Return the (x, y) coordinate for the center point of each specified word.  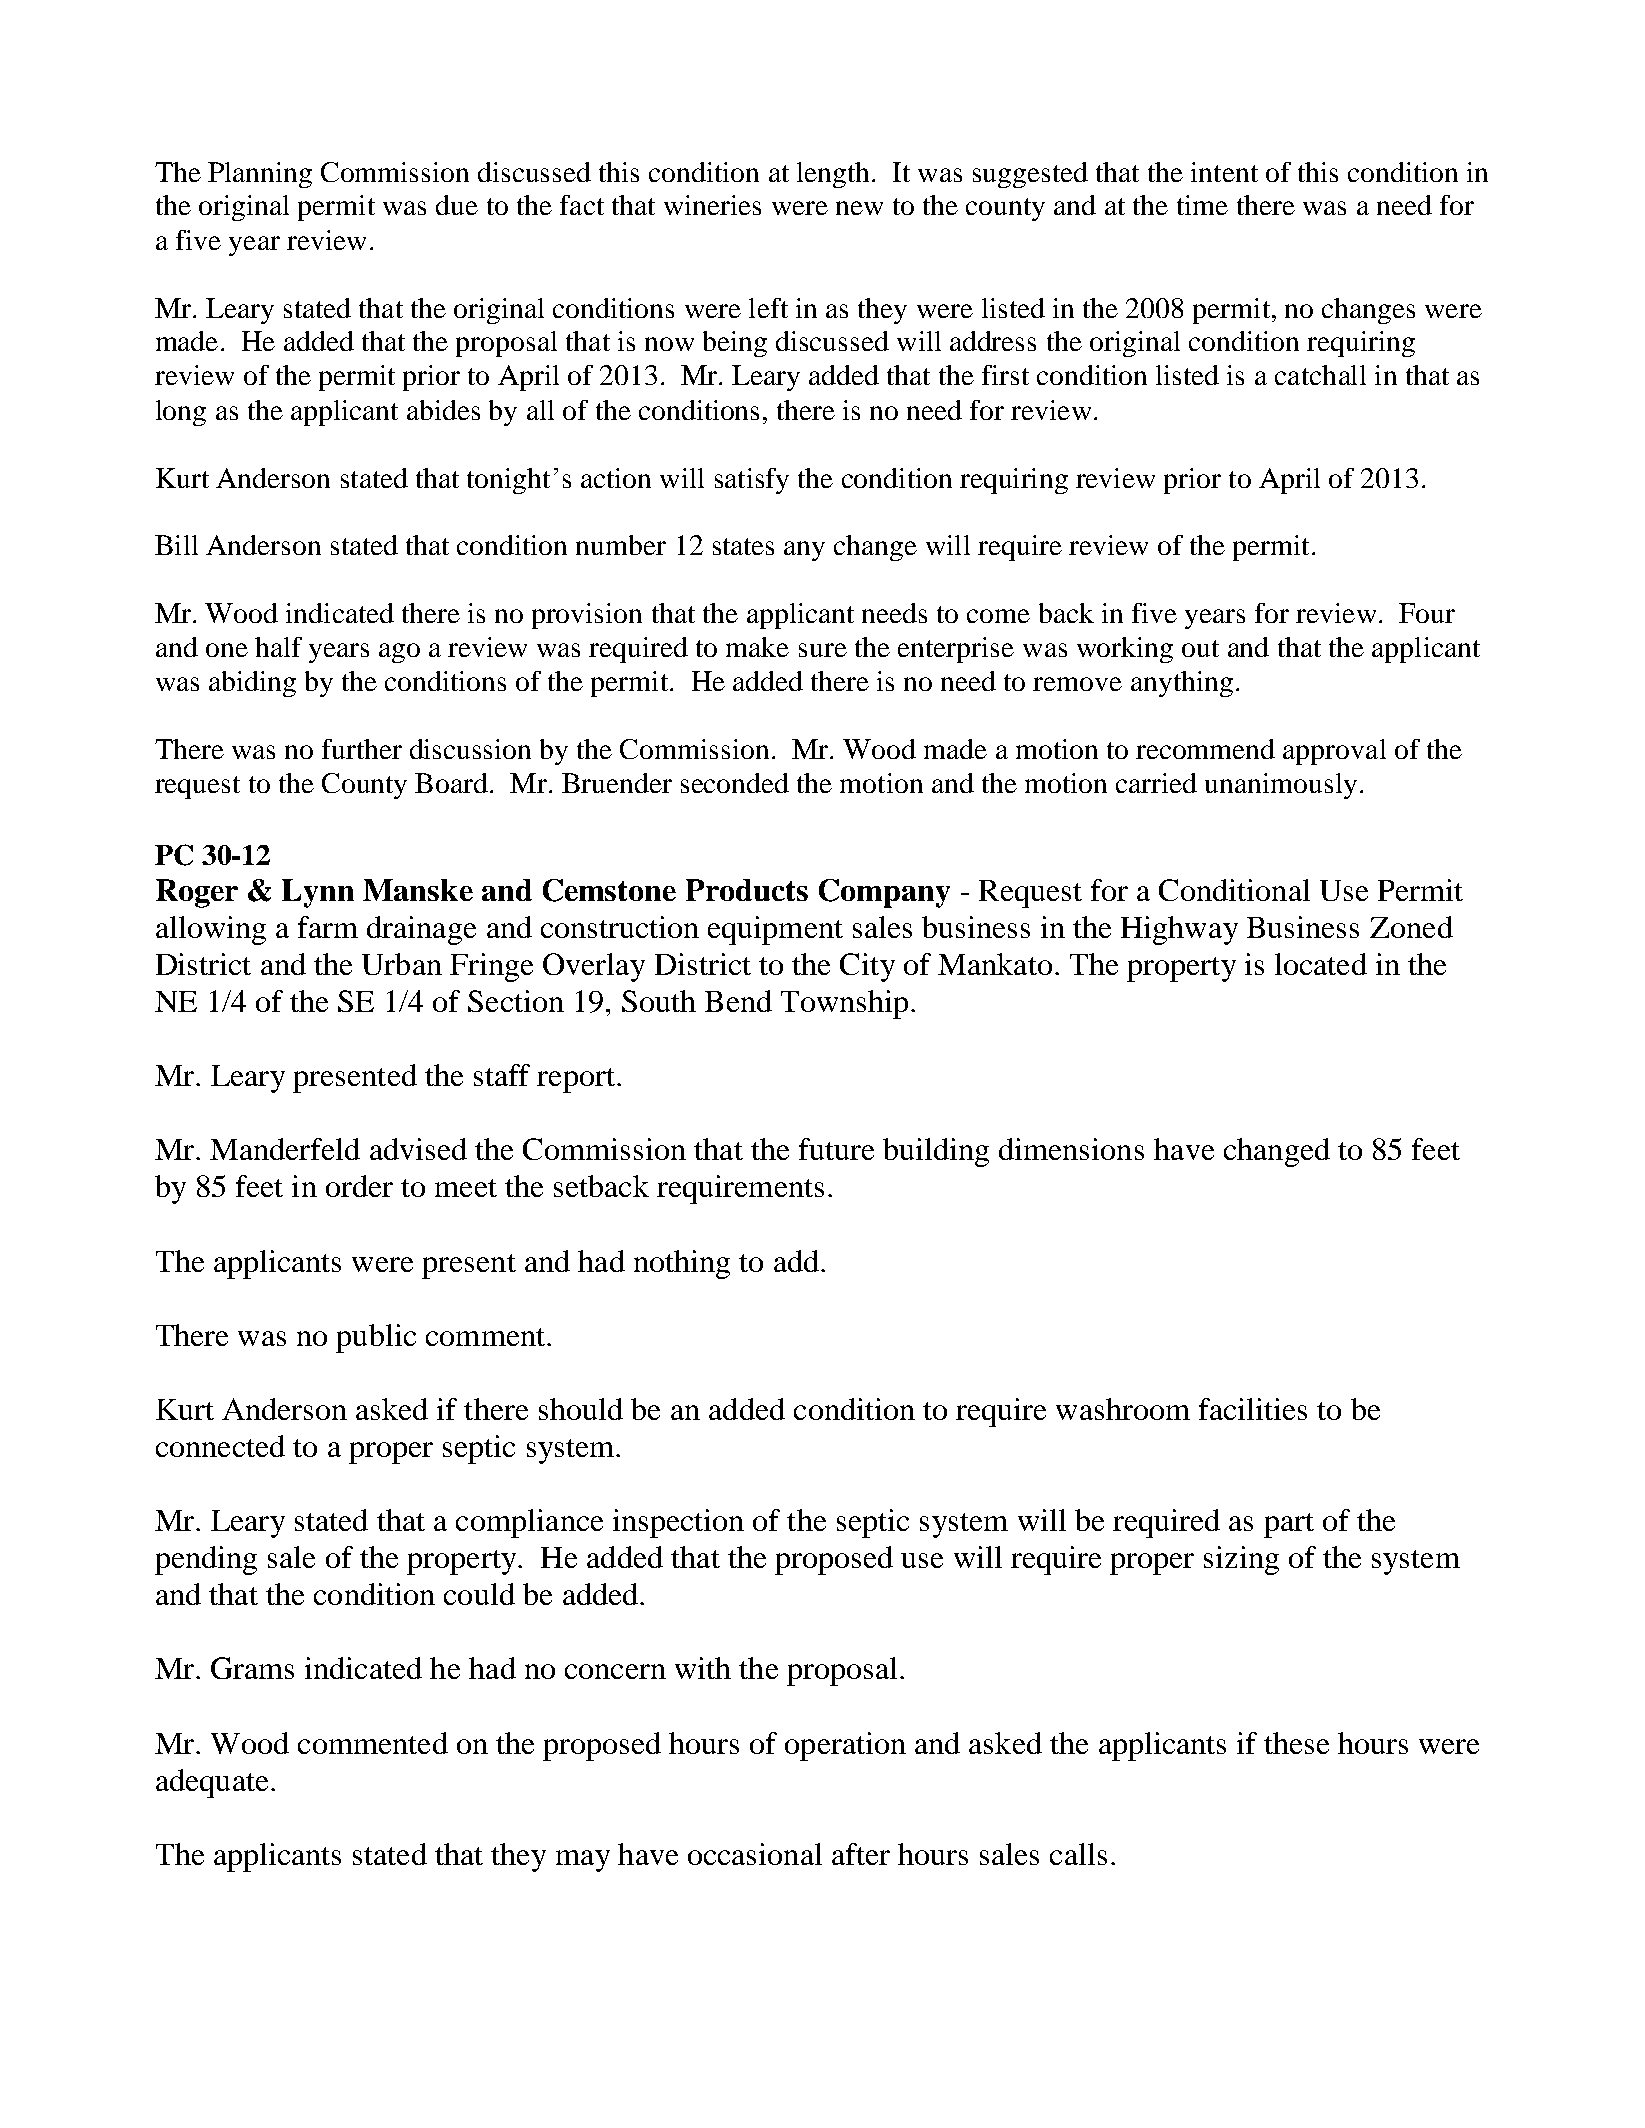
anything (1182, 684)
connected (220, 1446)
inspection (678, 1523)
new (859, 208)
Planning (260, 175)
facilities (1253, 1409)
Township (844, 1004)
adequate (212, 1783)
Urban (402, 964)
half (278, 647)
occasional (755, 1854)
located (1321, 964)
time (1202, 205)
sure (823, 650)
